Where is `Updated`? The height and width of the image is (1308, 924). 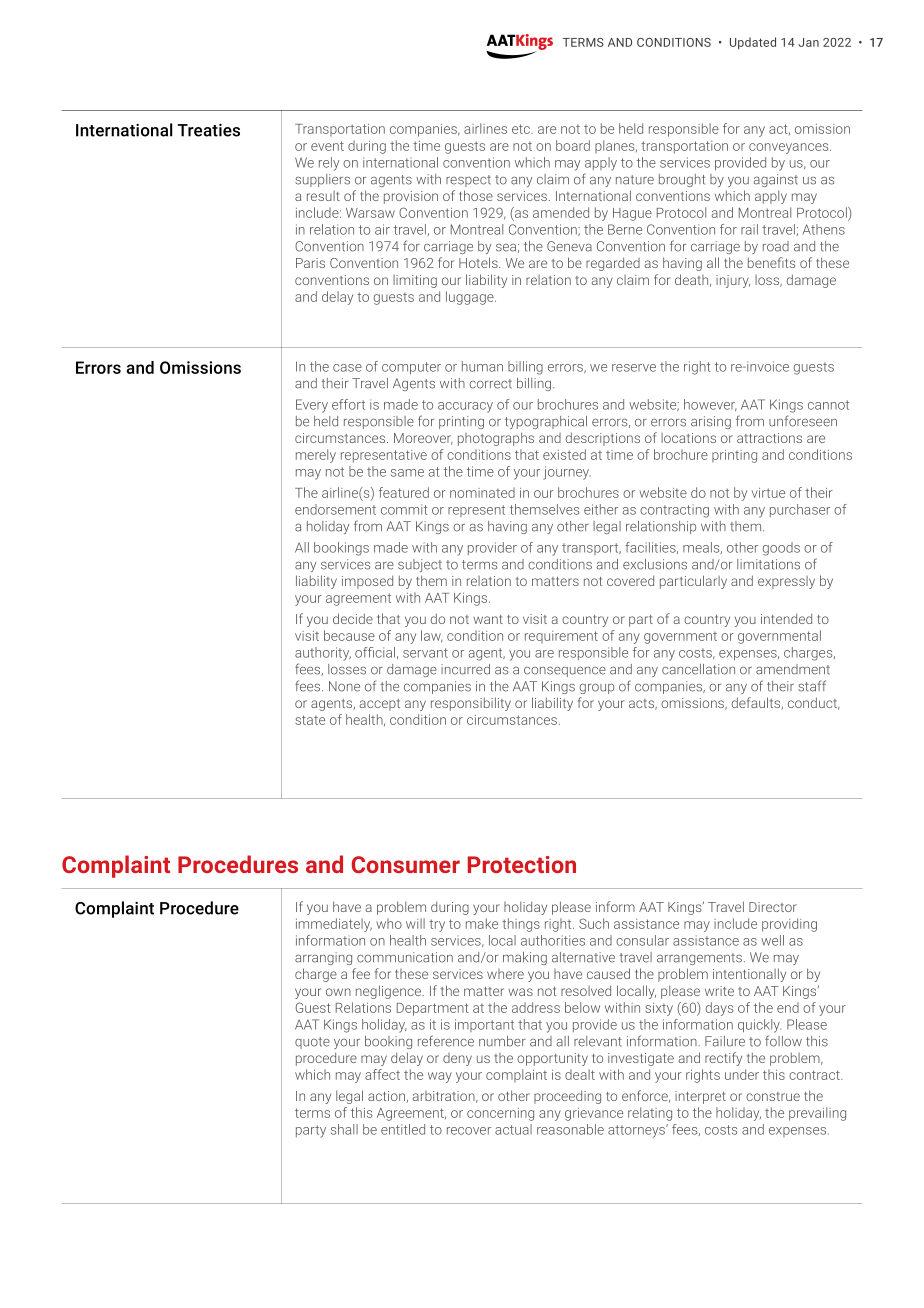
Updated is located at coordinates (753, 43).
